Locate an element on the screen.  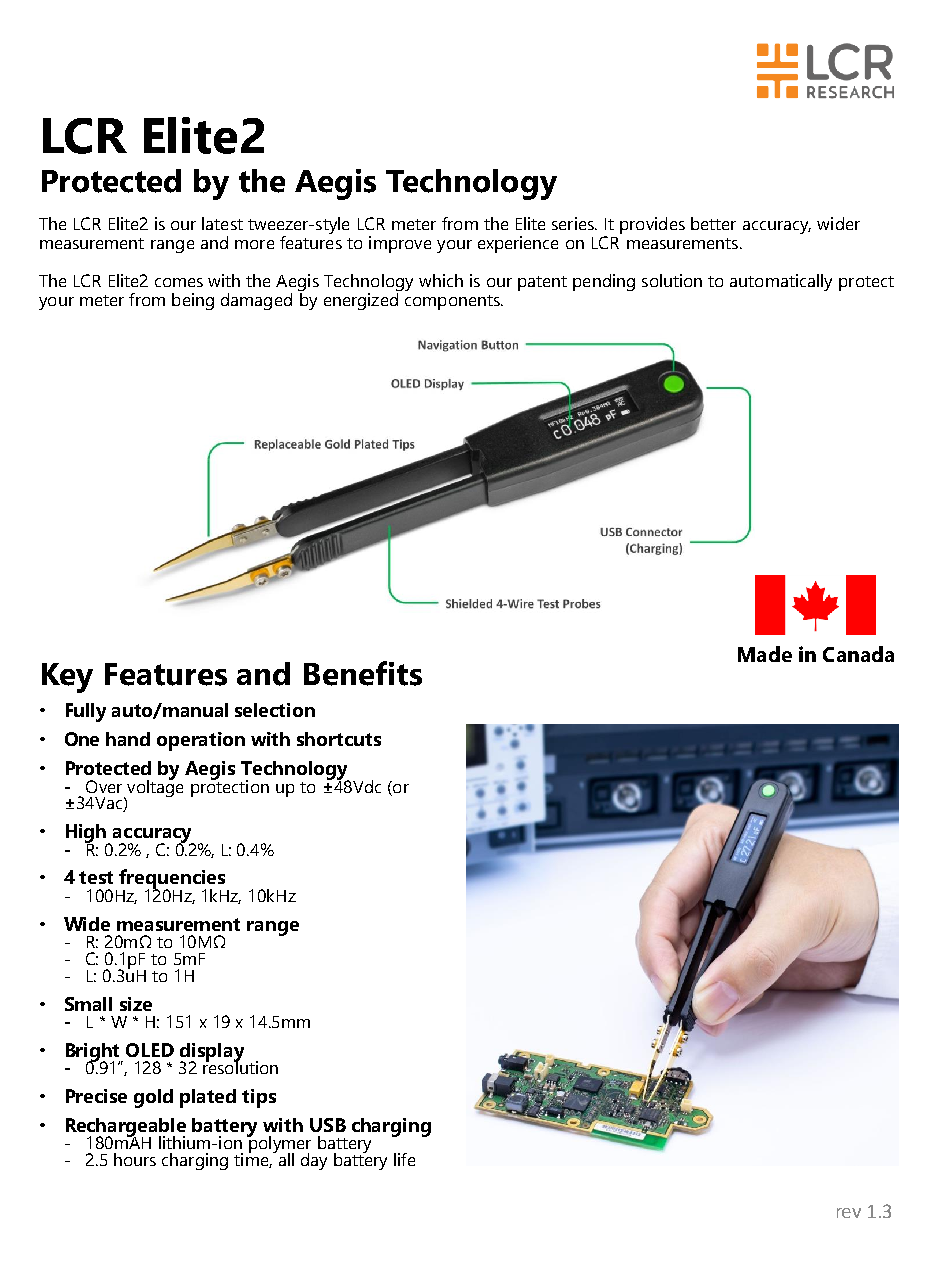
hours is located at coordinates (135, 1159).
